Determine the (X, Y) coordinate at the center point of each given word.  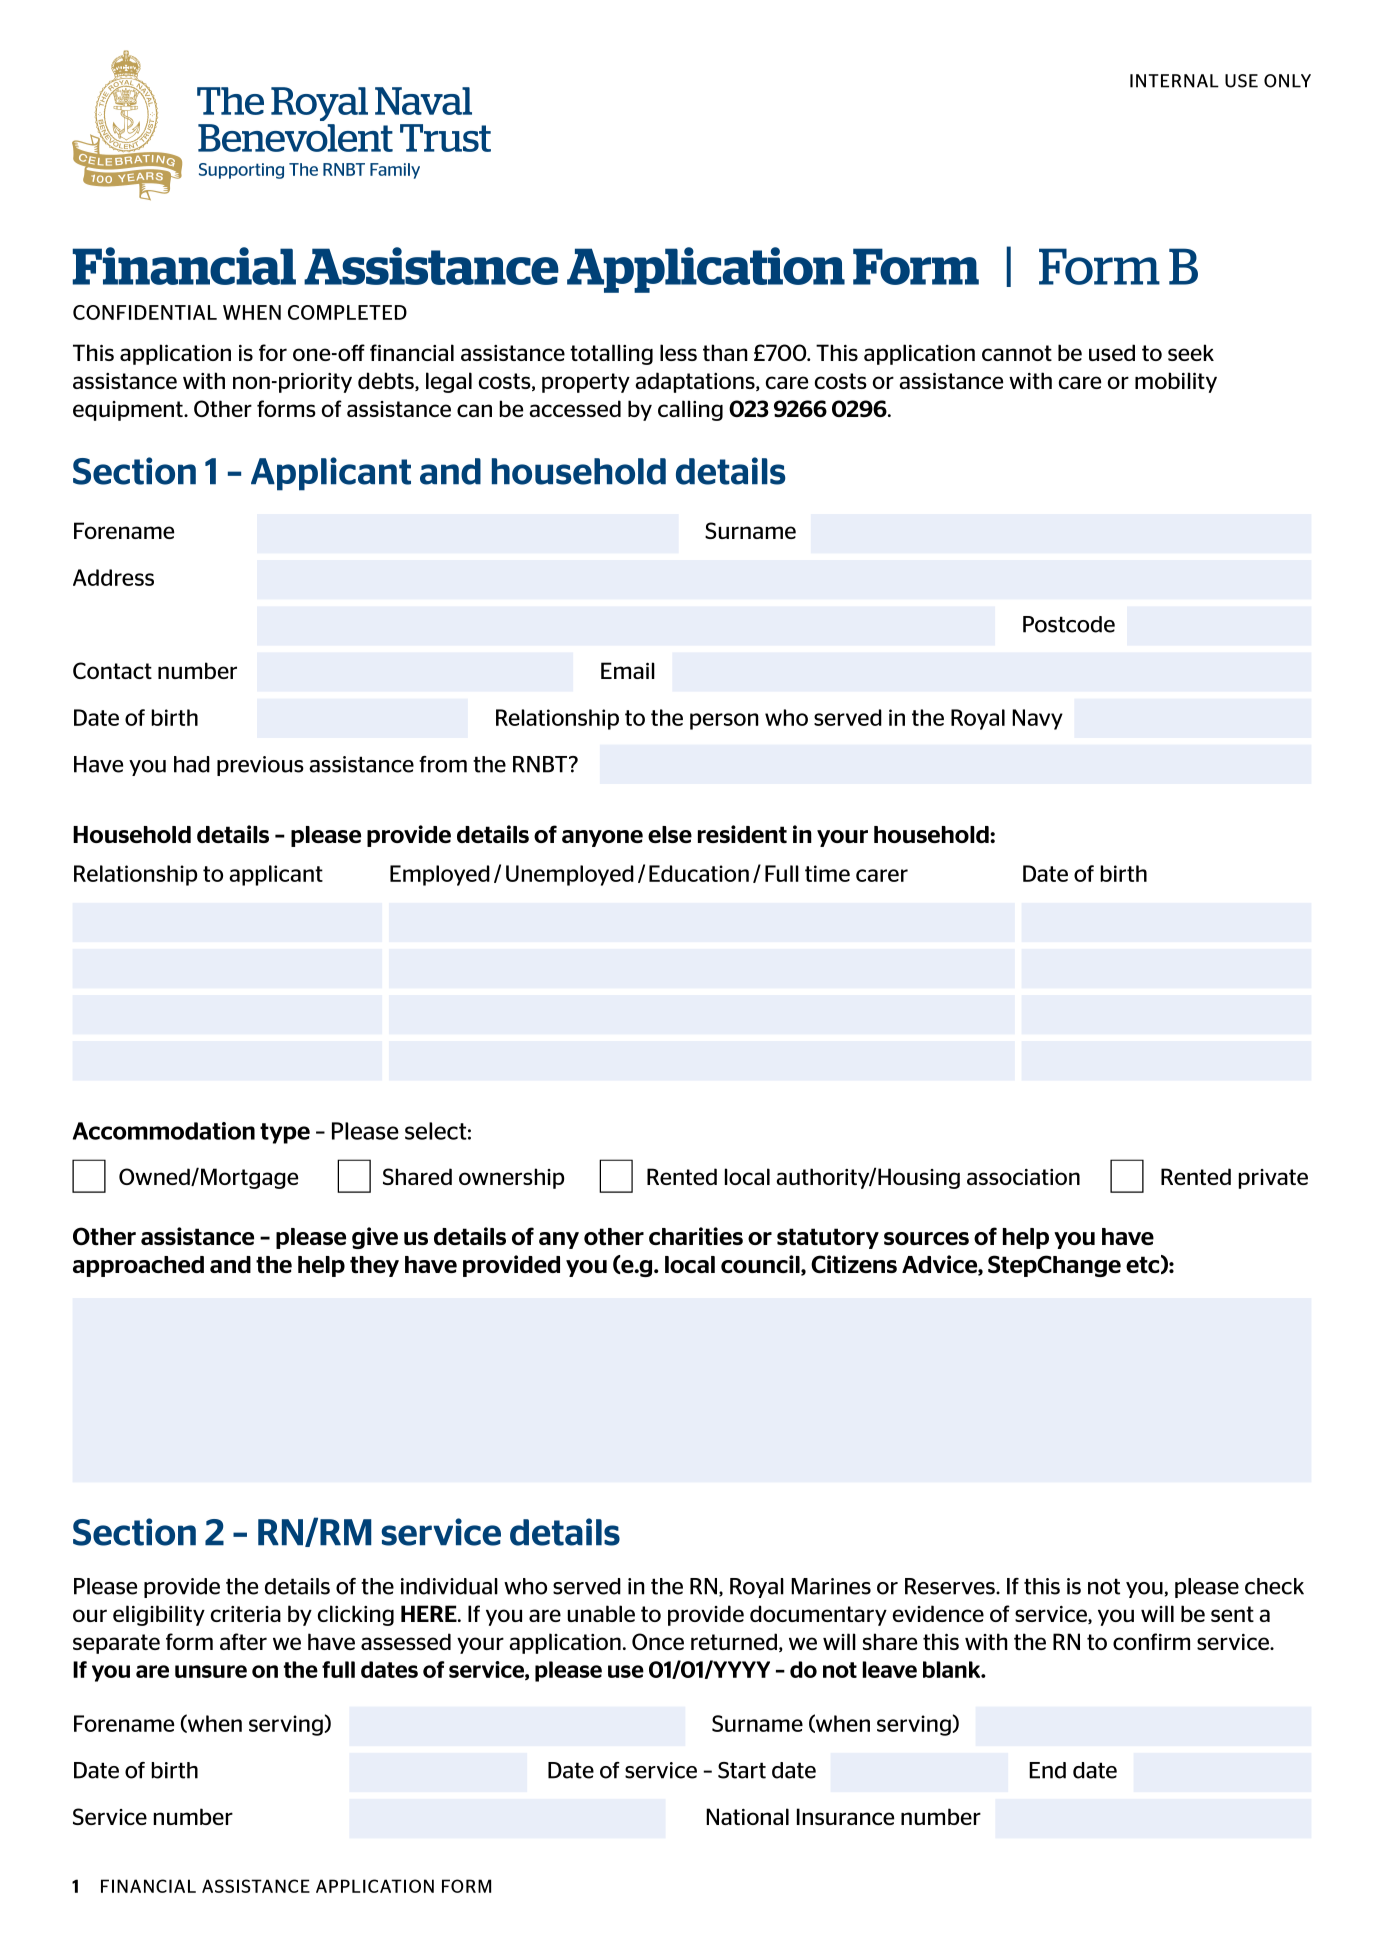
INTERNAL (1174, 81)
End (1047, 1770)
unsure (211, 1671)
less (678, 352)
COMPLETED (347, 312)
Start (742, 1770)
